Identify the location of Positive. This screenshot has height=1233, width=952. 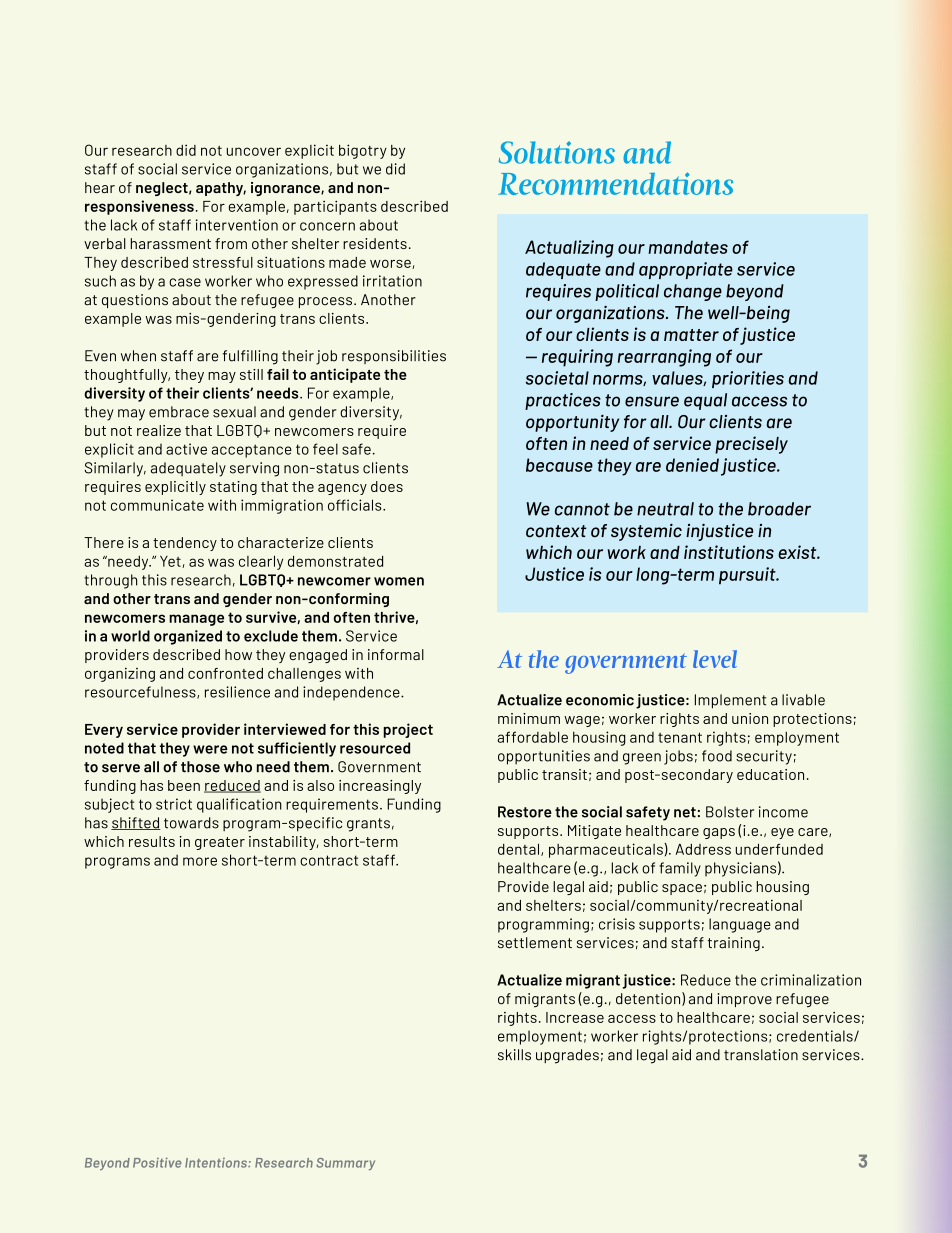
(157, 1162).
